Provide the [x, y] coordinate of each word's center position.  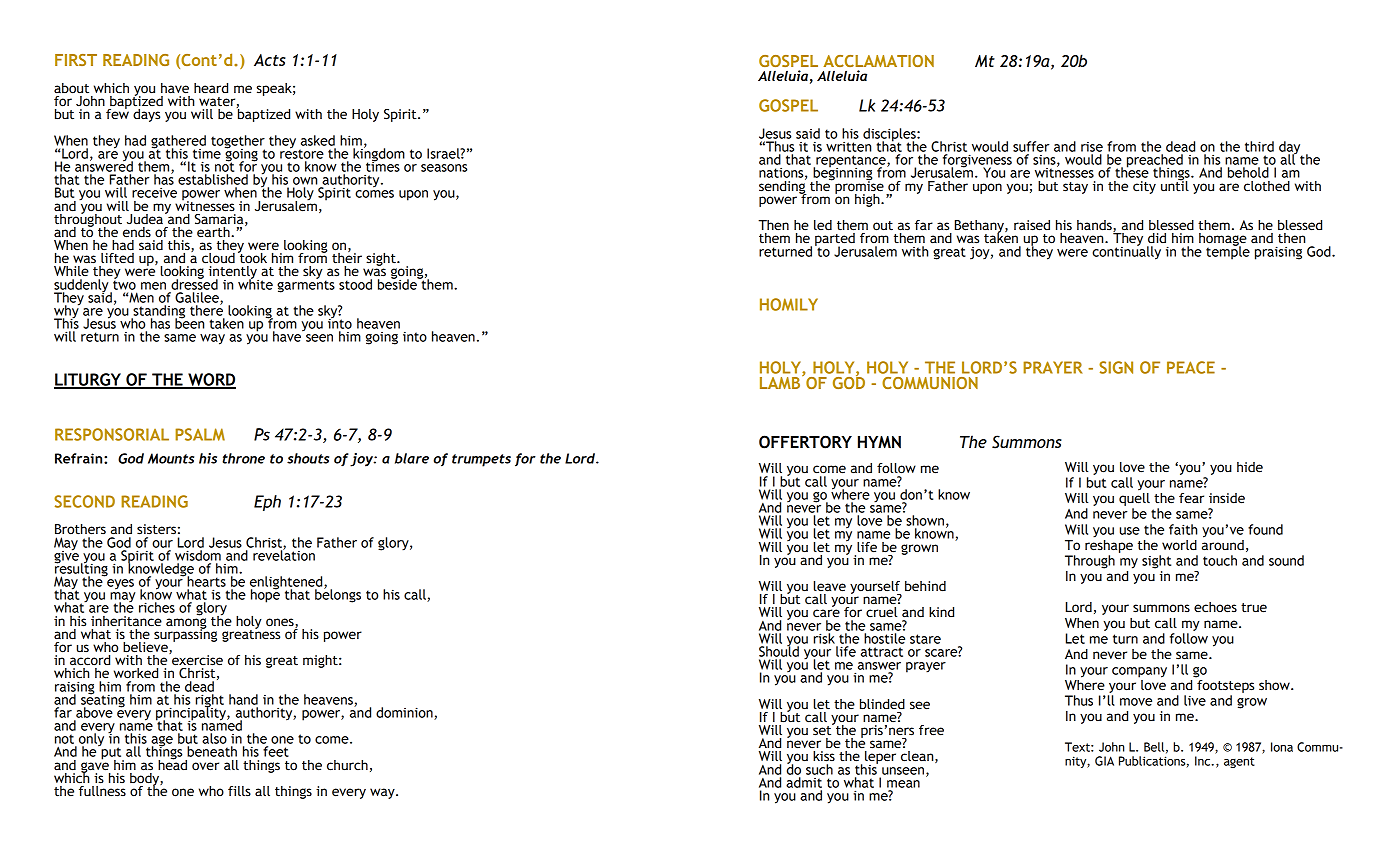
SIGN [1116, 367]
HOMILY [789, 304]
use [1130, 531]
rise [1092, 147]
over [205, 766]
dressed [194, 283]
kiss [823, 755]
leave [830, 586]
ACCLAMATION [878, 61]
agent [1239, 762]
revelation [283, 554]
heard [211, 88]
